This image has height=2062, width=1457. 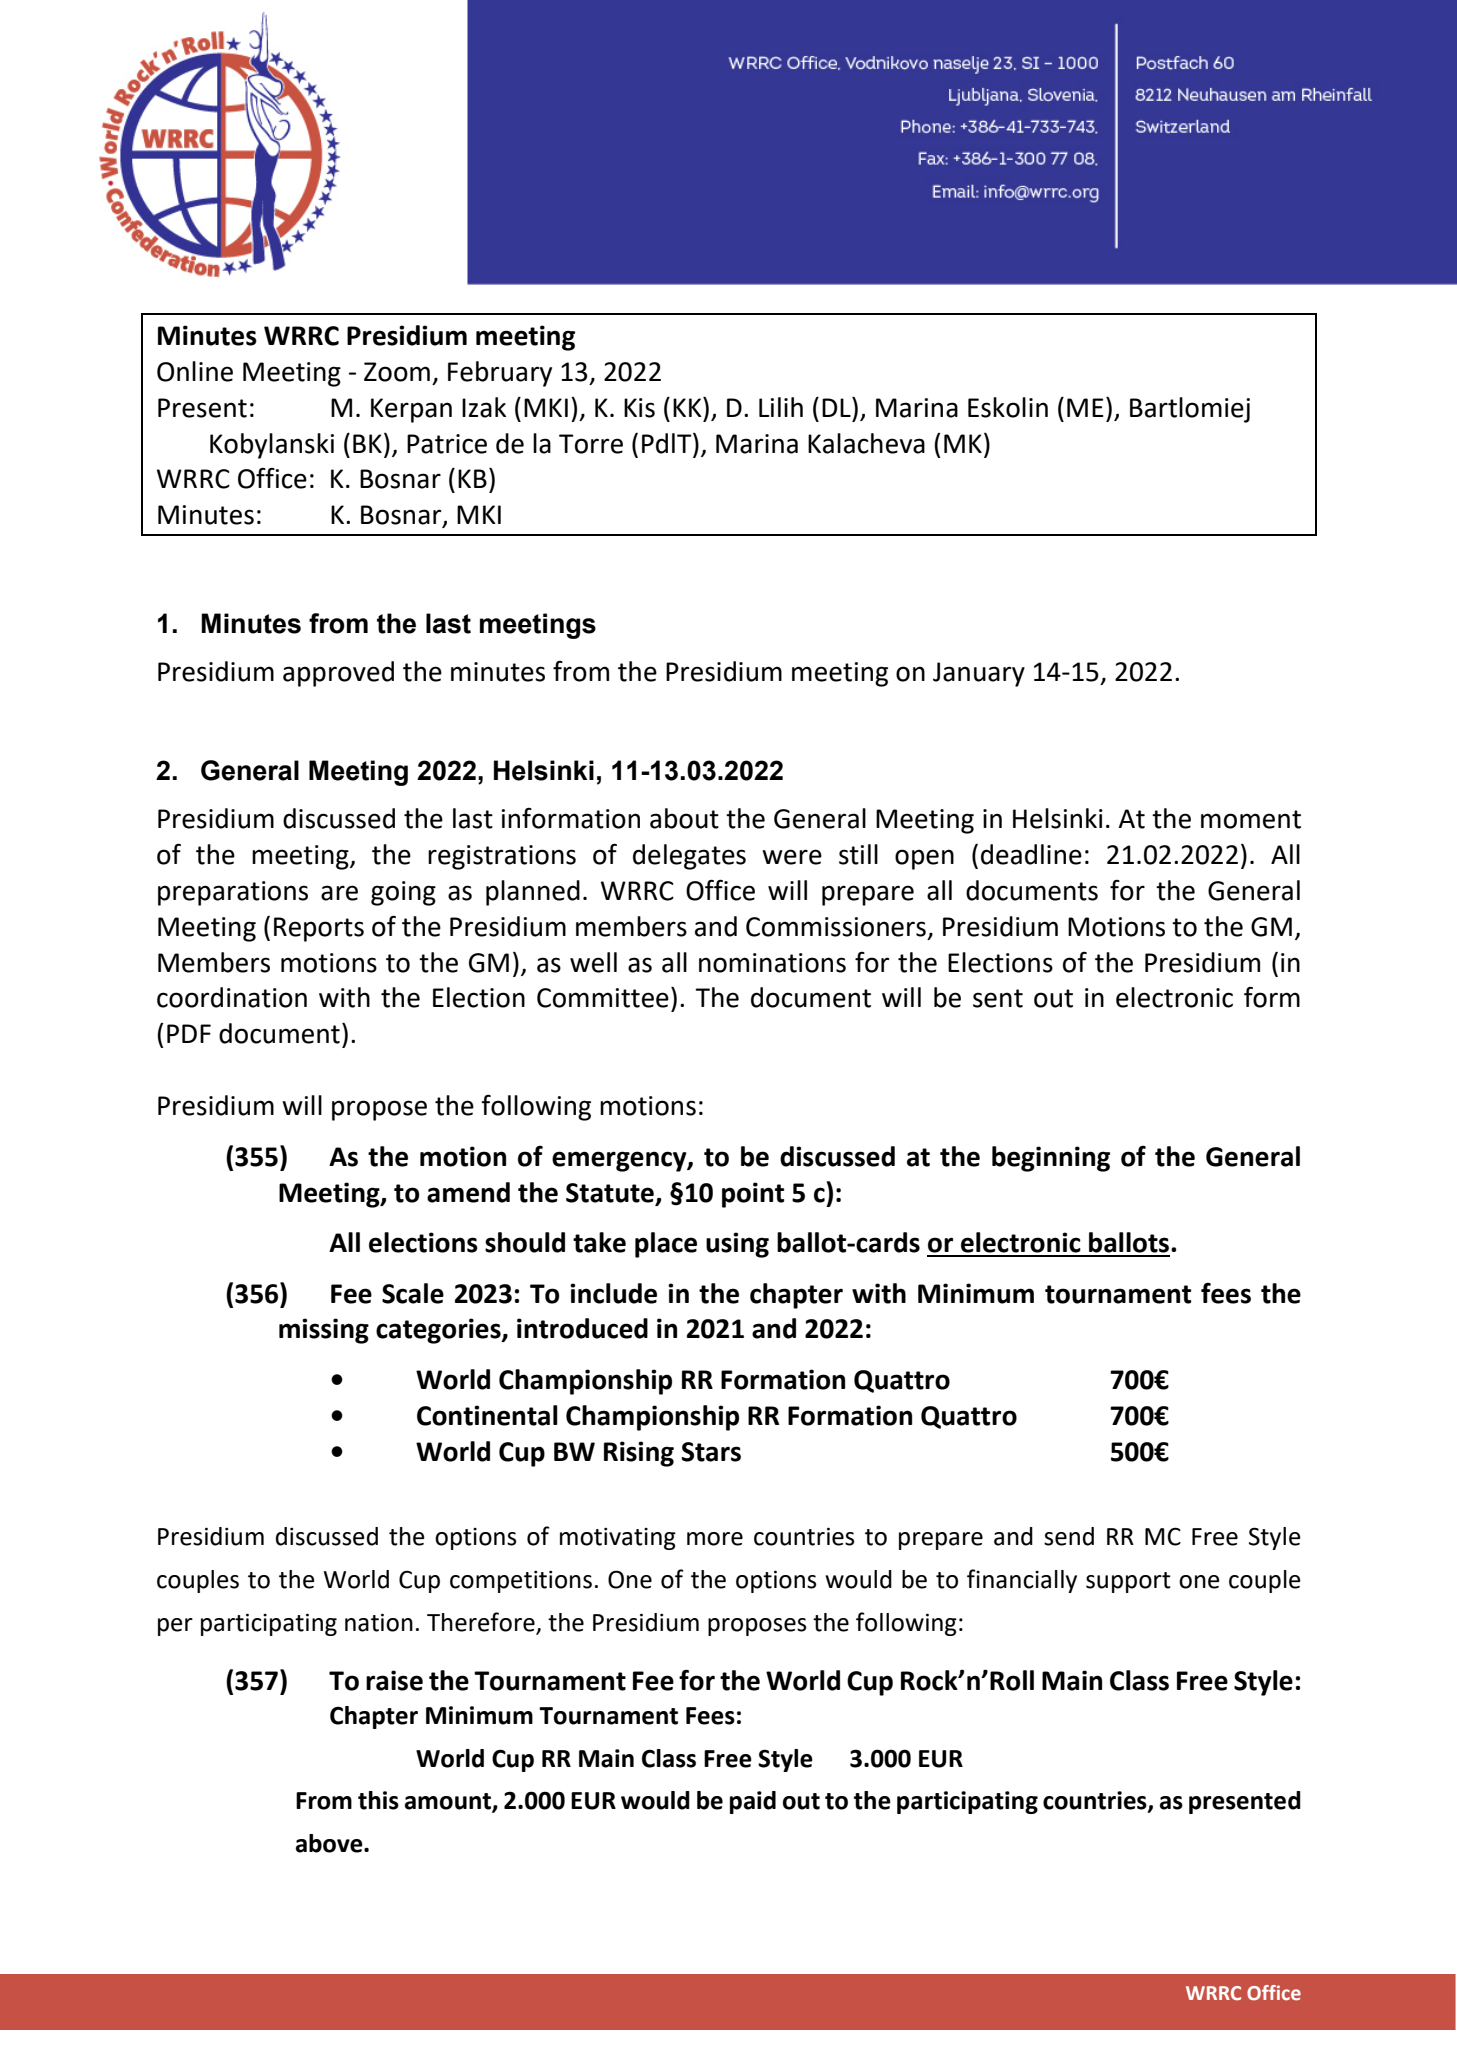 What do you see at coordinates (591, 444) in the image?
I see `Torre` at bounding box center [591, 444].
